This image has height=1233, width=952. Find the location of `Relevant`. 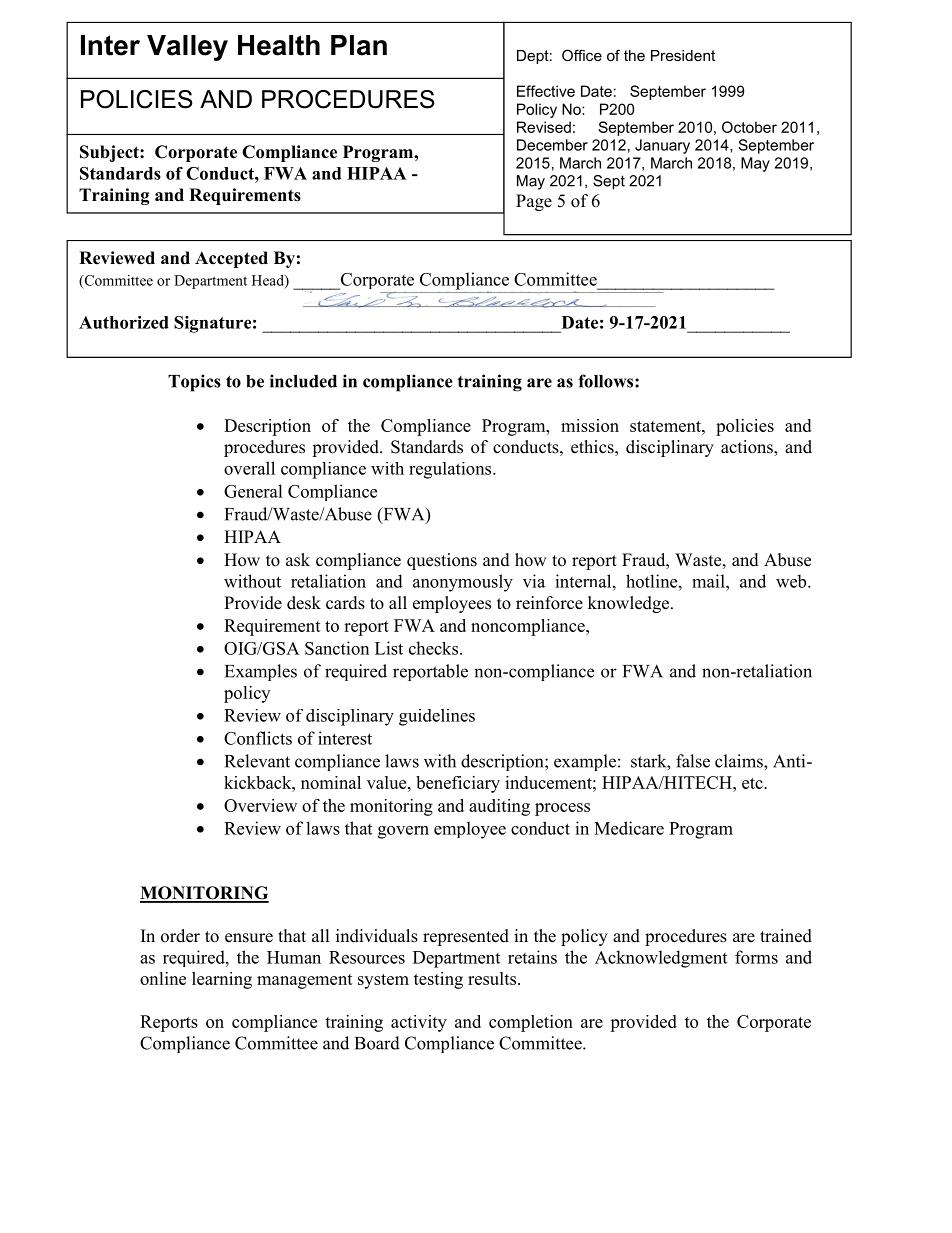

Relevant is located at coordinates (257, 761).
